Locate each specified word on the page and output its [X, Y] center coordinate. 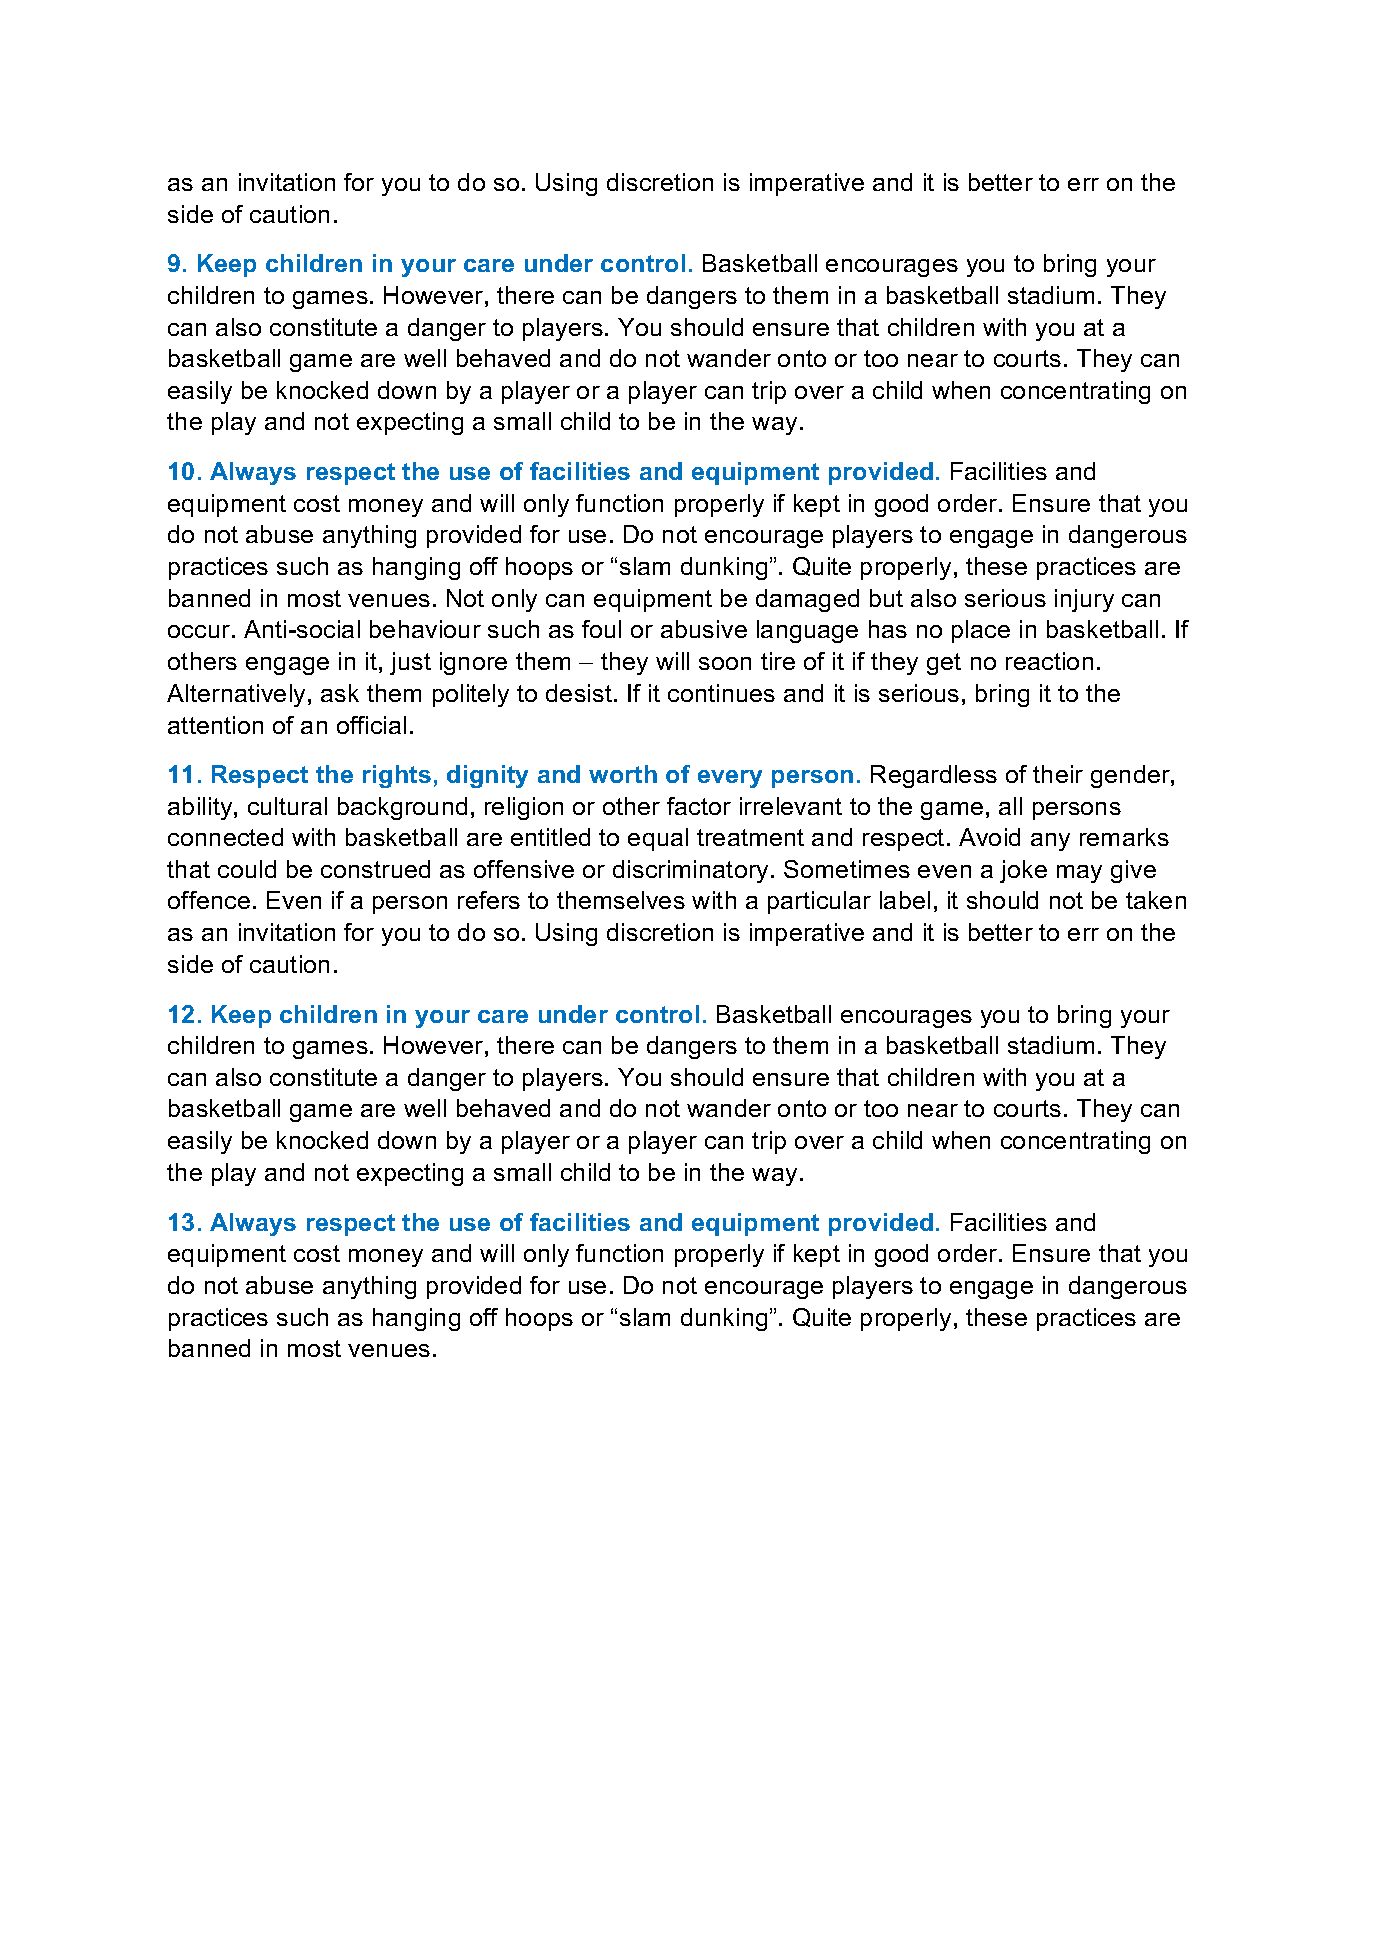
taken [1156, 900]
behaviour [425, 629]
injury [1084, 600]
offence [209, 900]
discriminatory [690, 871]
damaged [807, 600]
